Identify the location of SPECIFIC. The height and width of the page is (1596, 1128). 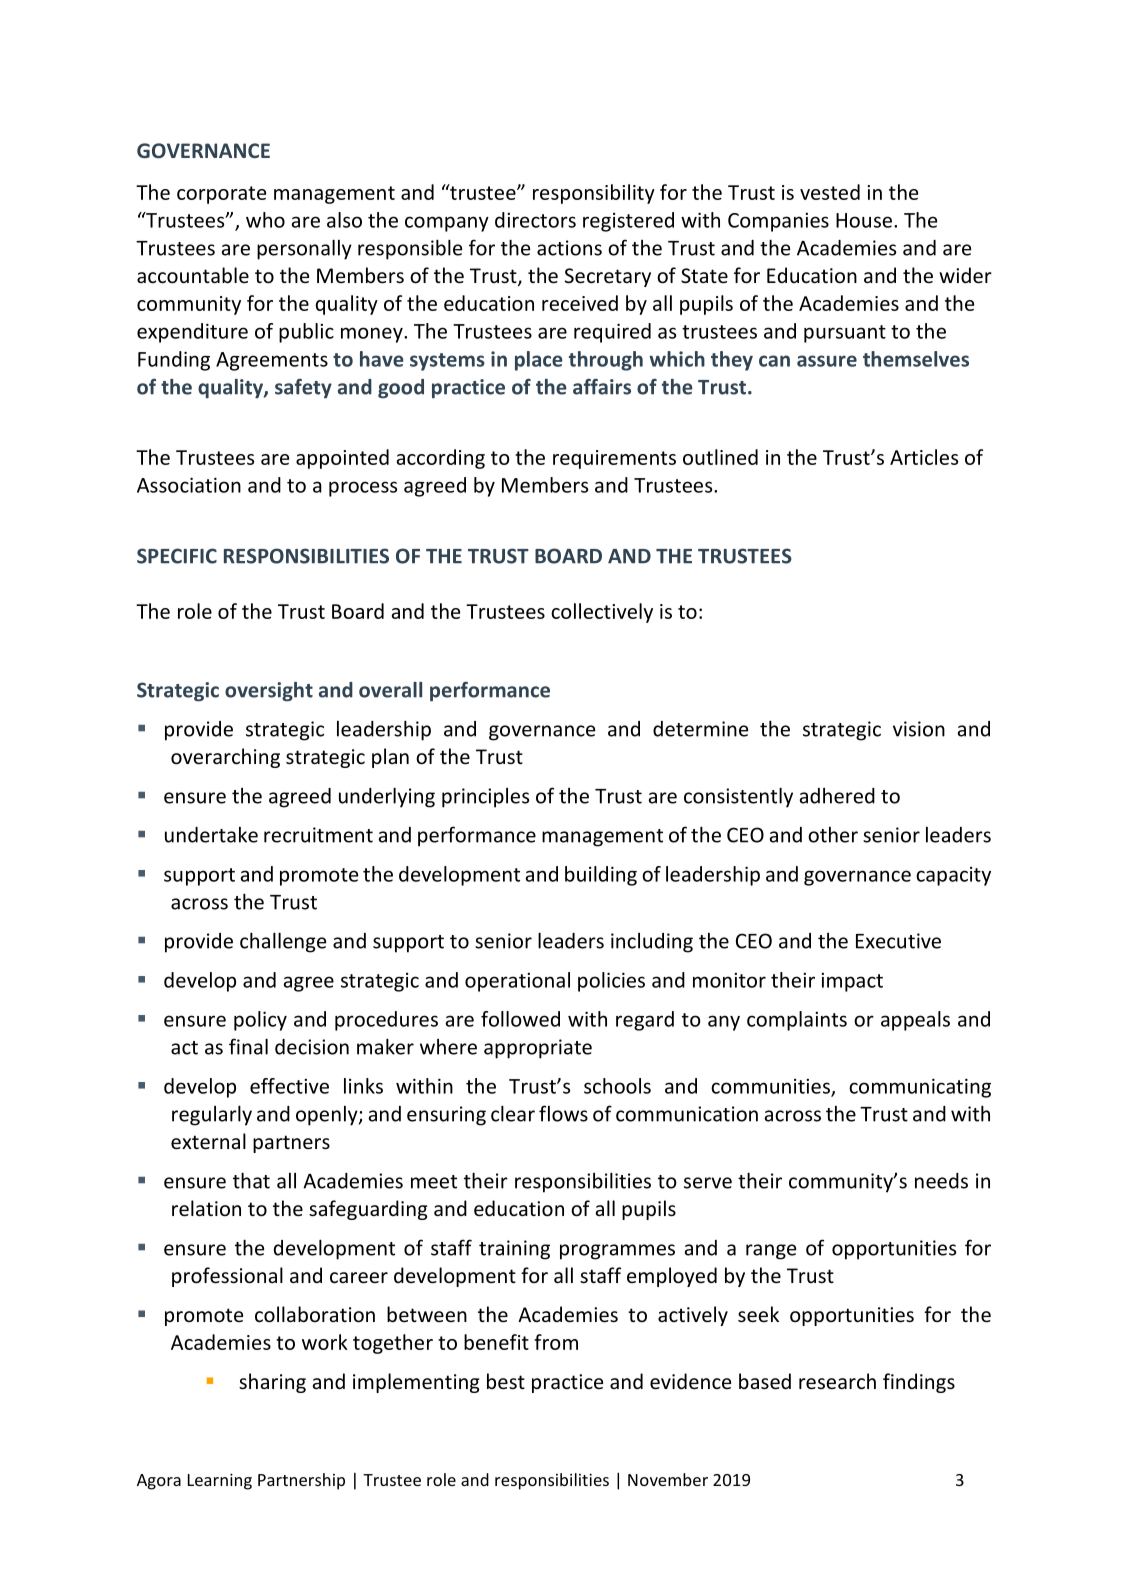
(177, 556).
